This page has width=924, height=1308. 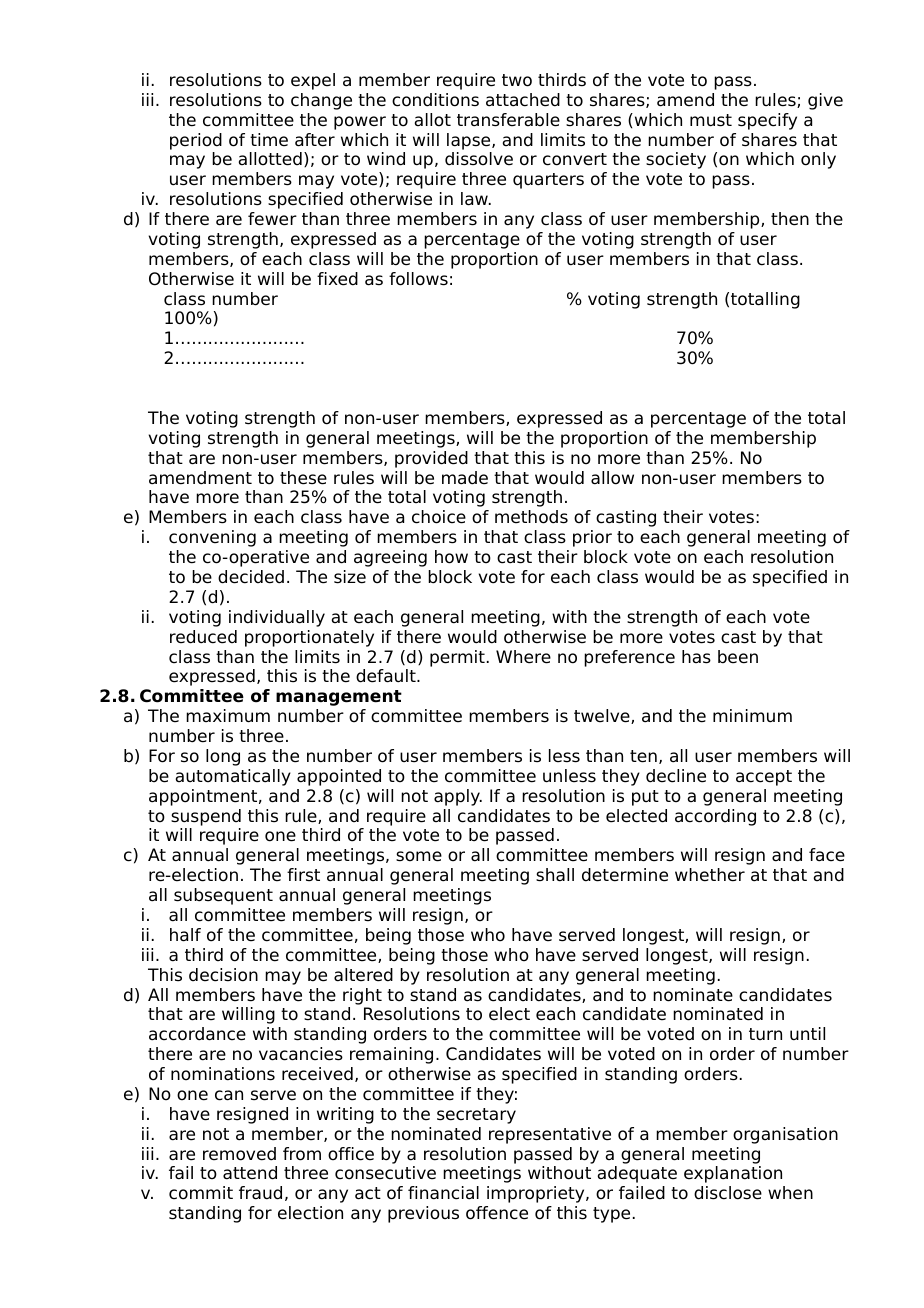 I want to click on Where, so click(x=523, y=657).
